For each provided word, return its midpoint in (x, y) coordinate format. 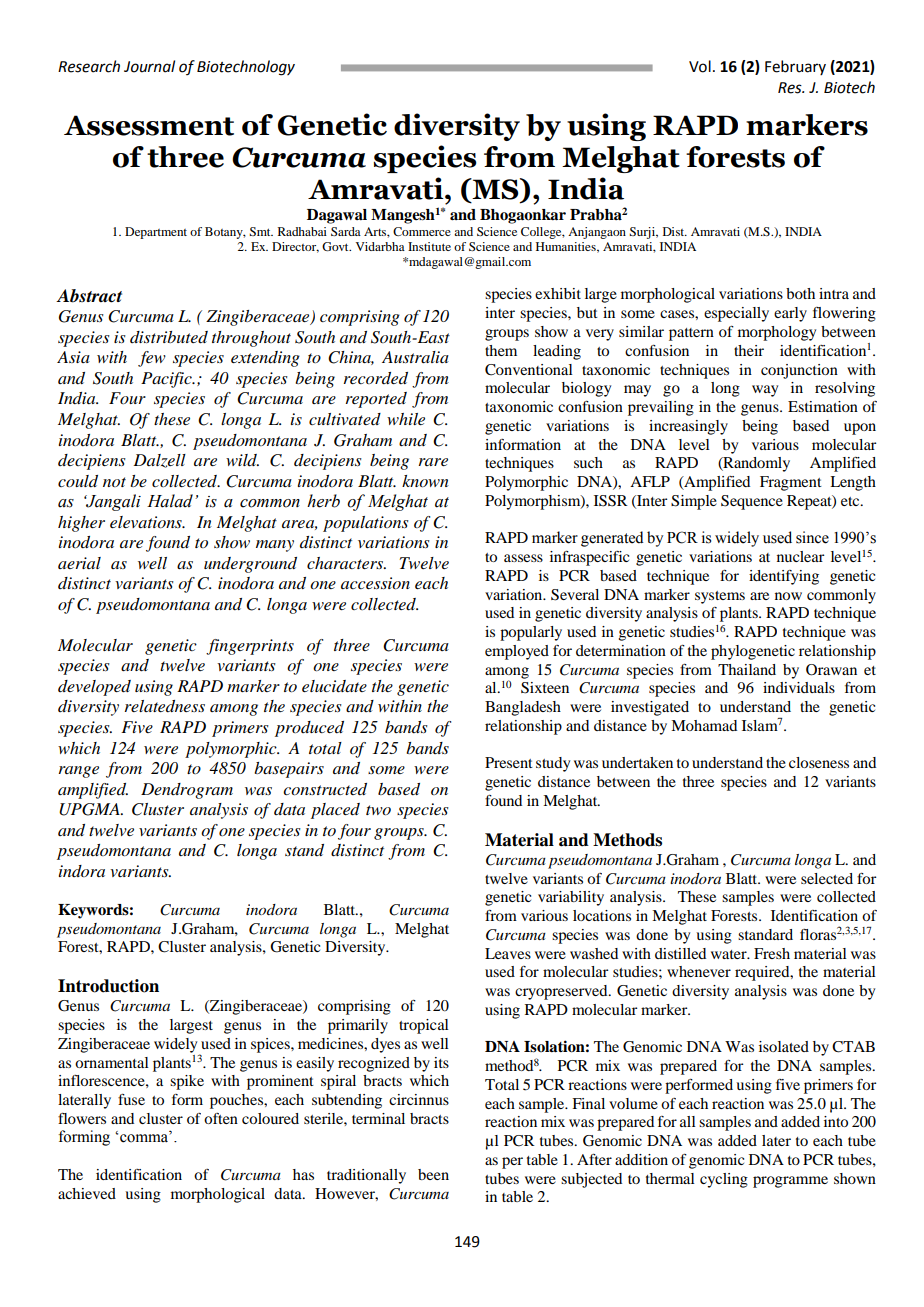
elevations (147, 522)
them (501, 350)
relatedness (165, 706)
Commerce (422, 231)
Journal (149, 66)
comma (145, 1138)
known (425, 481)
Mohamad (704, 725)
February (795, 67)
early (790, 314)
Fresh (772, 953)
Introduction (108, 986)
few (152, 359)
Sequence (752, 502)
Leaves (508, 953)
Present (509, 762)
